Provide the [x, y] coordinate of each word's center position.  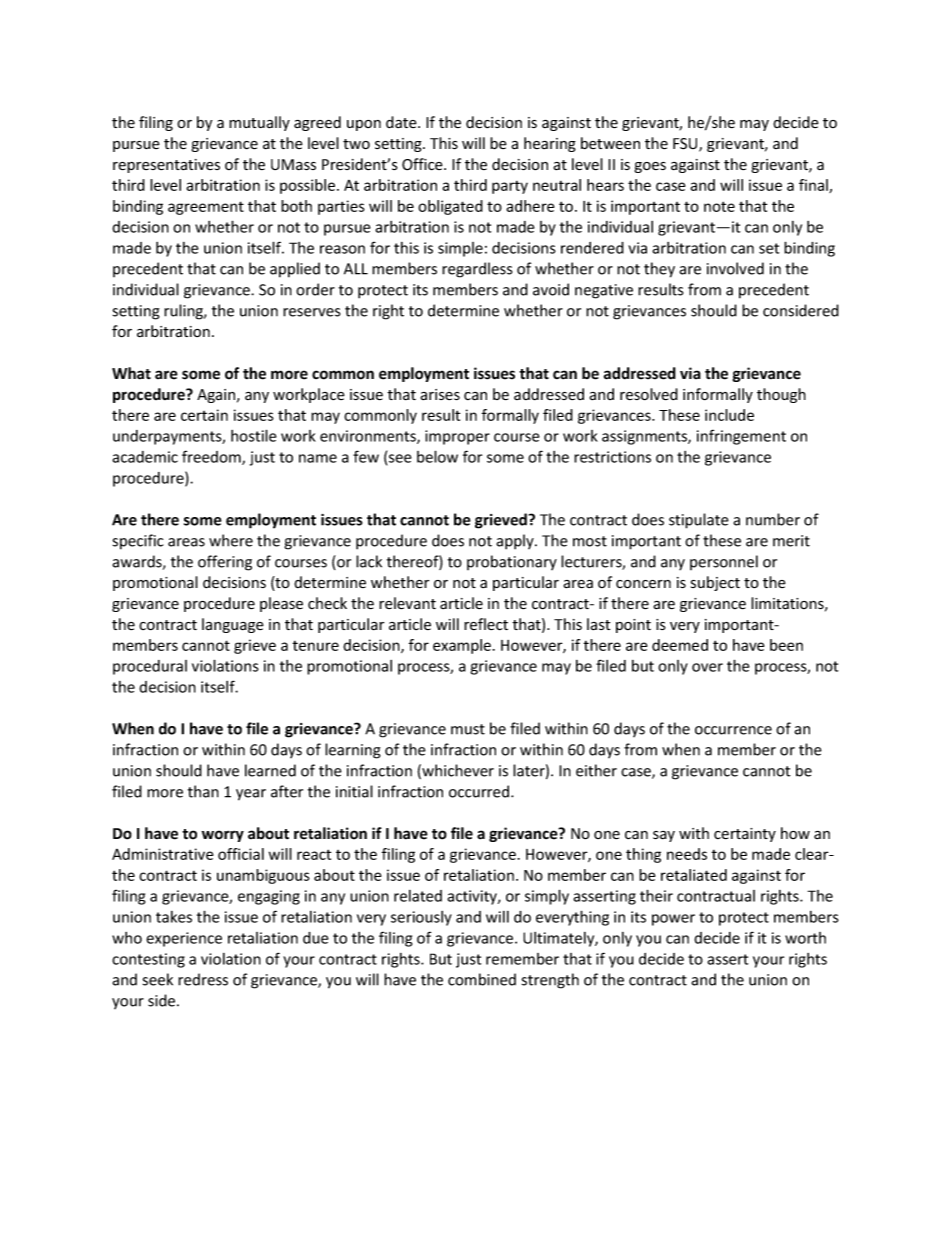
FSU [686, 145]
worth [805, 938]
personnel [724, 562]
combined [482, 979]
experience [184, 939]
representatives [166, 166]
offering [225, 563]
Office [423, 164]
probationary [512, 562]
